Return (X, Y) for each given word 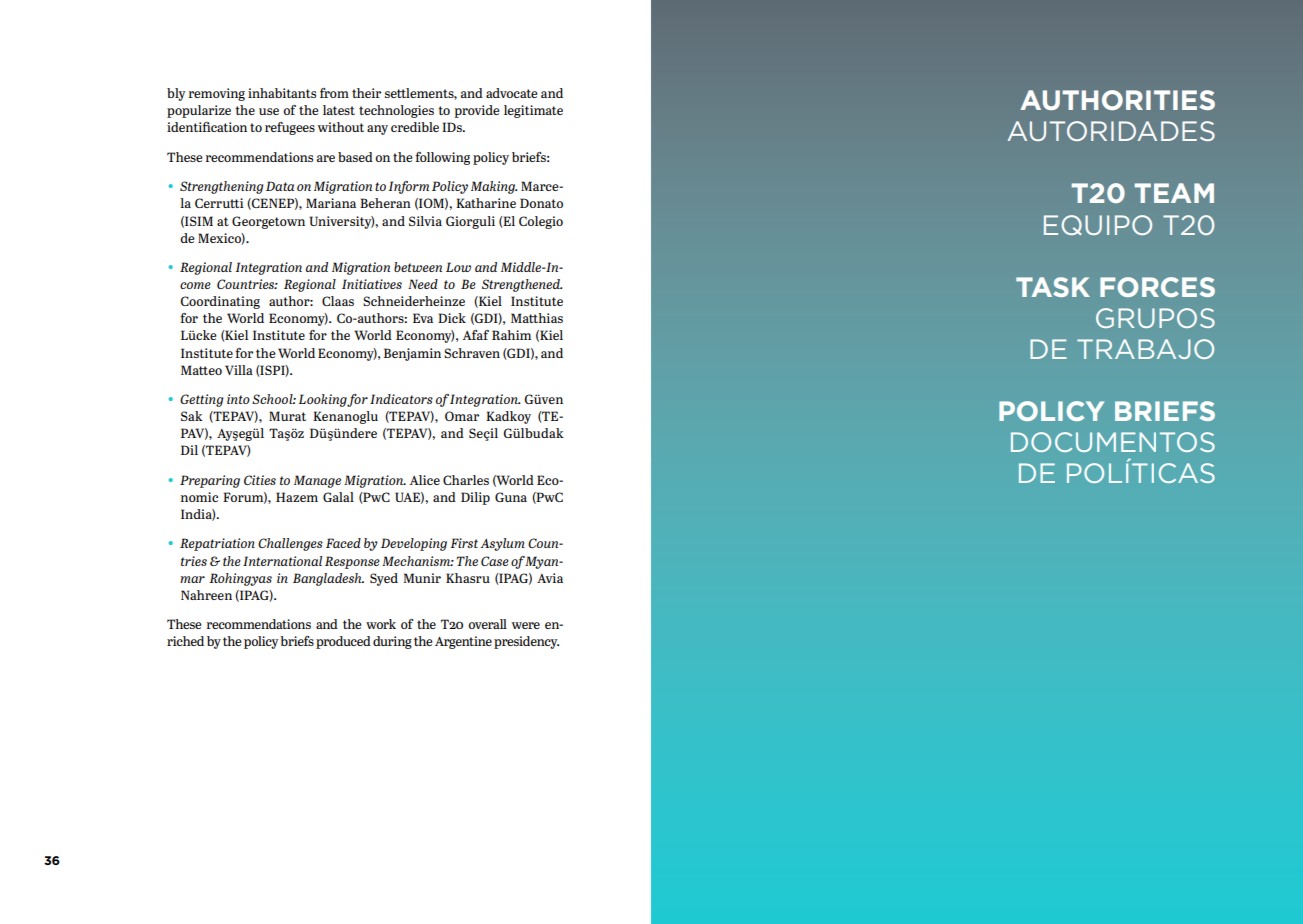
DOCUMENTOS (1113, 442)
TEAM (1174, 193)
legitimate (533, 111)
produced (343, 642)
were (525, 625)
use (269, 111)
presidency (526, 642)
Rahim (511, 335)
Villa (239, 370)
